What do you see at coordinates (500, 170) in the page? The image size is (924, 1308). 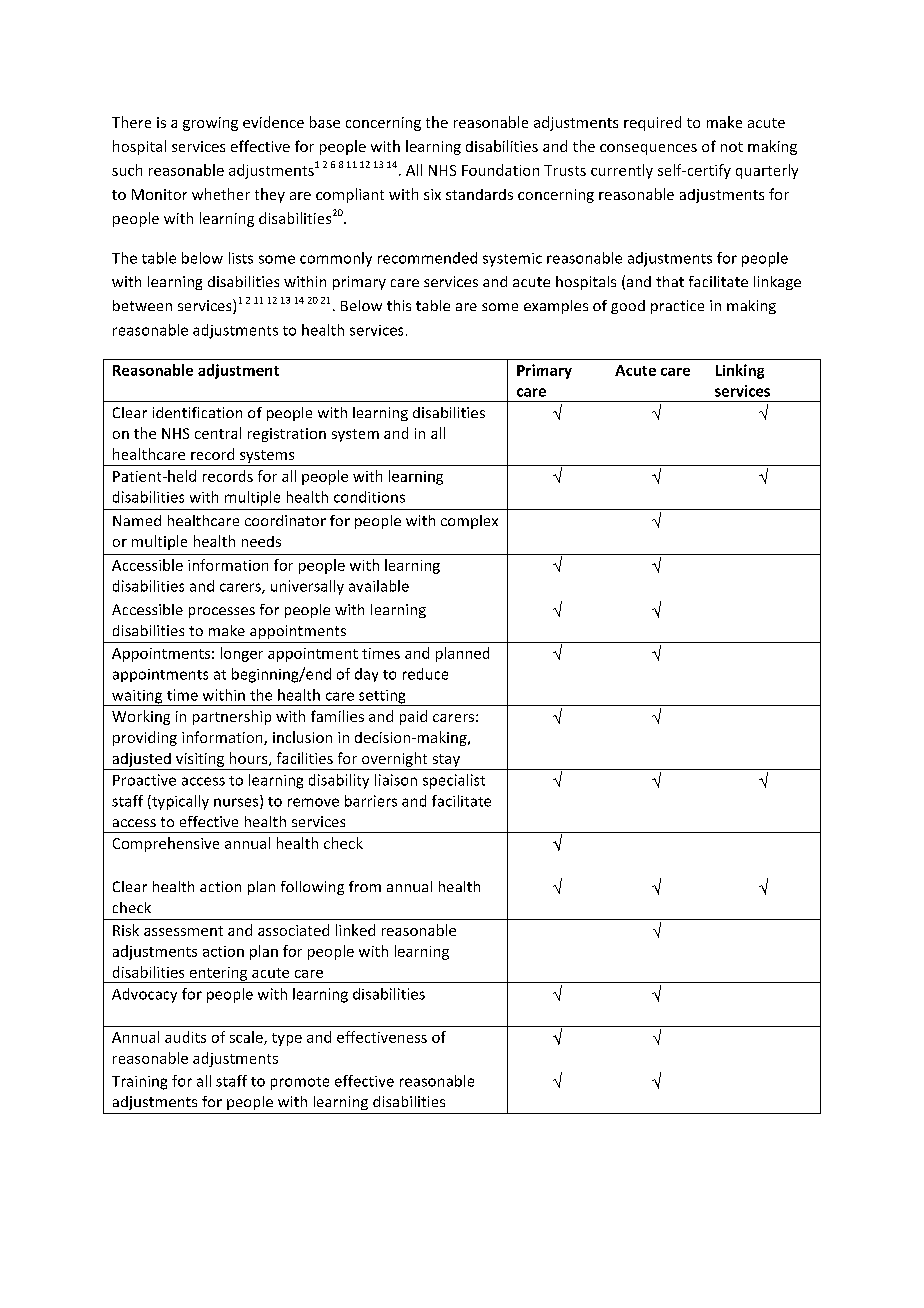 I see `Foundation` at bounding box center [500, 170].
